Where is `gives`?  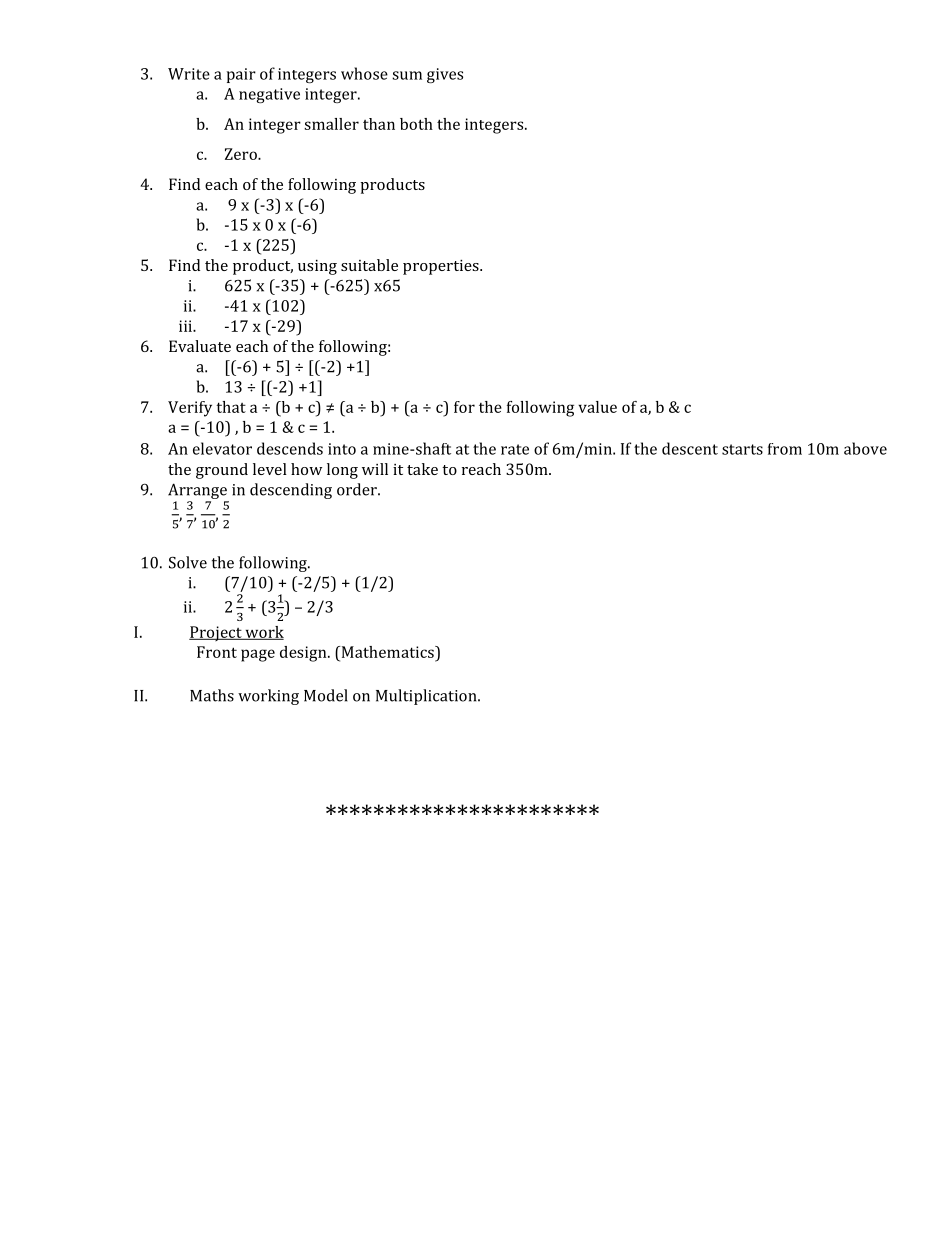 gives is located at coordinates (445, 75).
